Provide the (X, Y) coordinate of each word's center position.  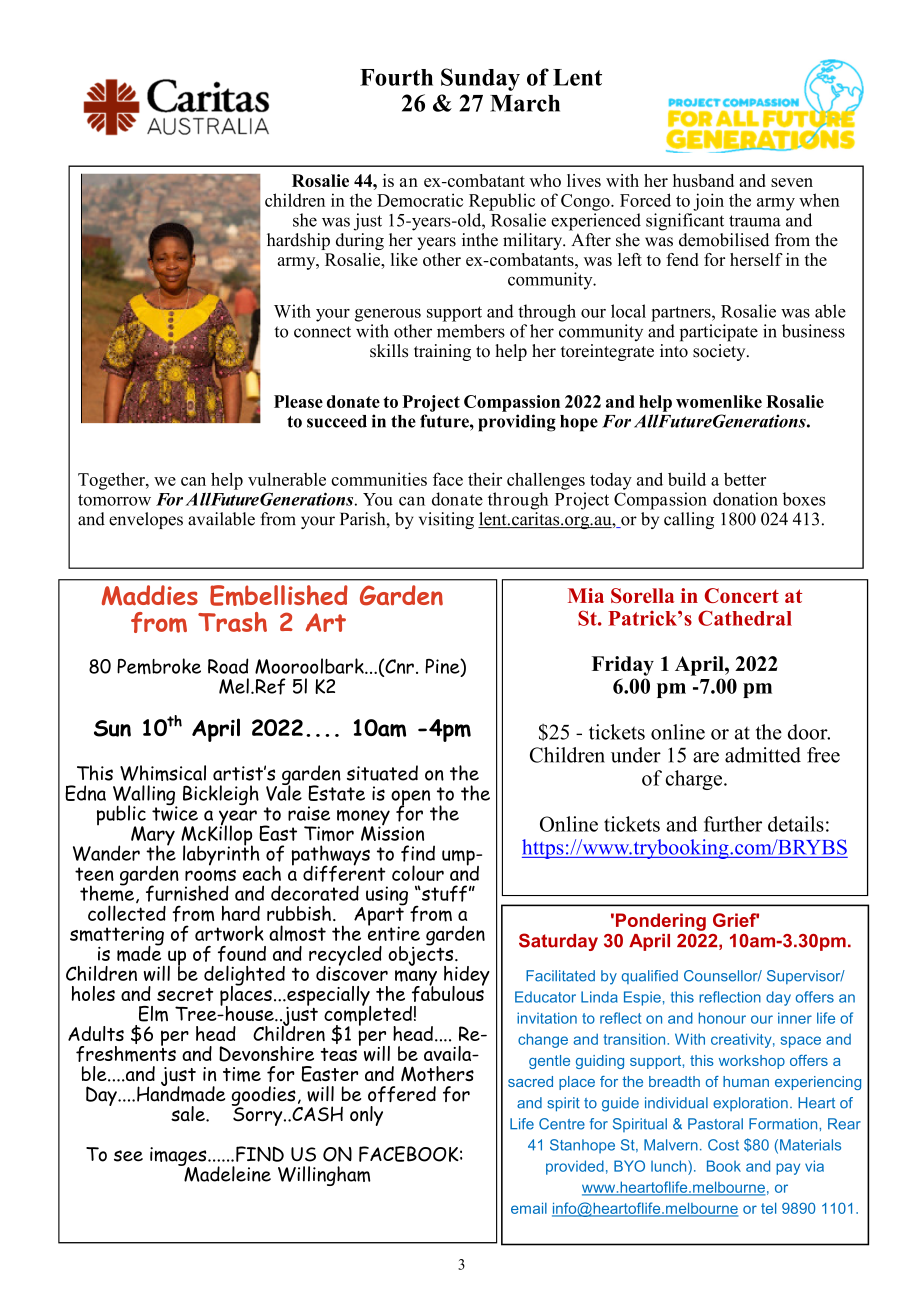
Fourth (396, 77)
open (410, 799)
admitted (763, 755)
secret (185, 994)
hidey (467, 977)
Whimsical (163, 773)
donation (745, 499)
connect (322, 332)
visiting (446, 520)
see (128, 1156)
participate (719, 333)
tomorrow (114, 500)
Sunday (480, 79)
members (471, 331)
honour (722, 1018)
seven (792, 182)
